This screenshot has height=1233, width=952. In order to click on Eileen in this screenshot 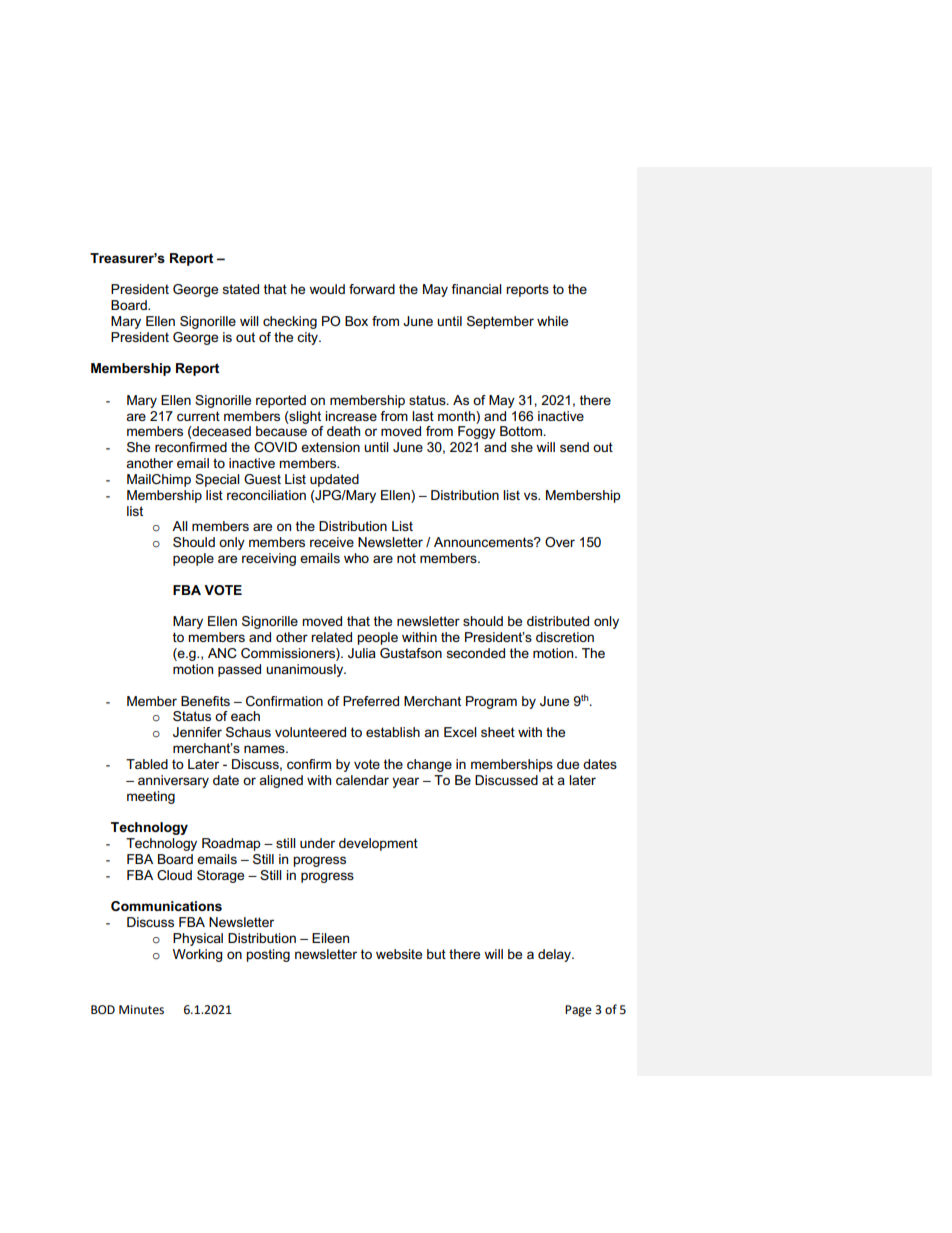, I will do `click(330, 938)`.
